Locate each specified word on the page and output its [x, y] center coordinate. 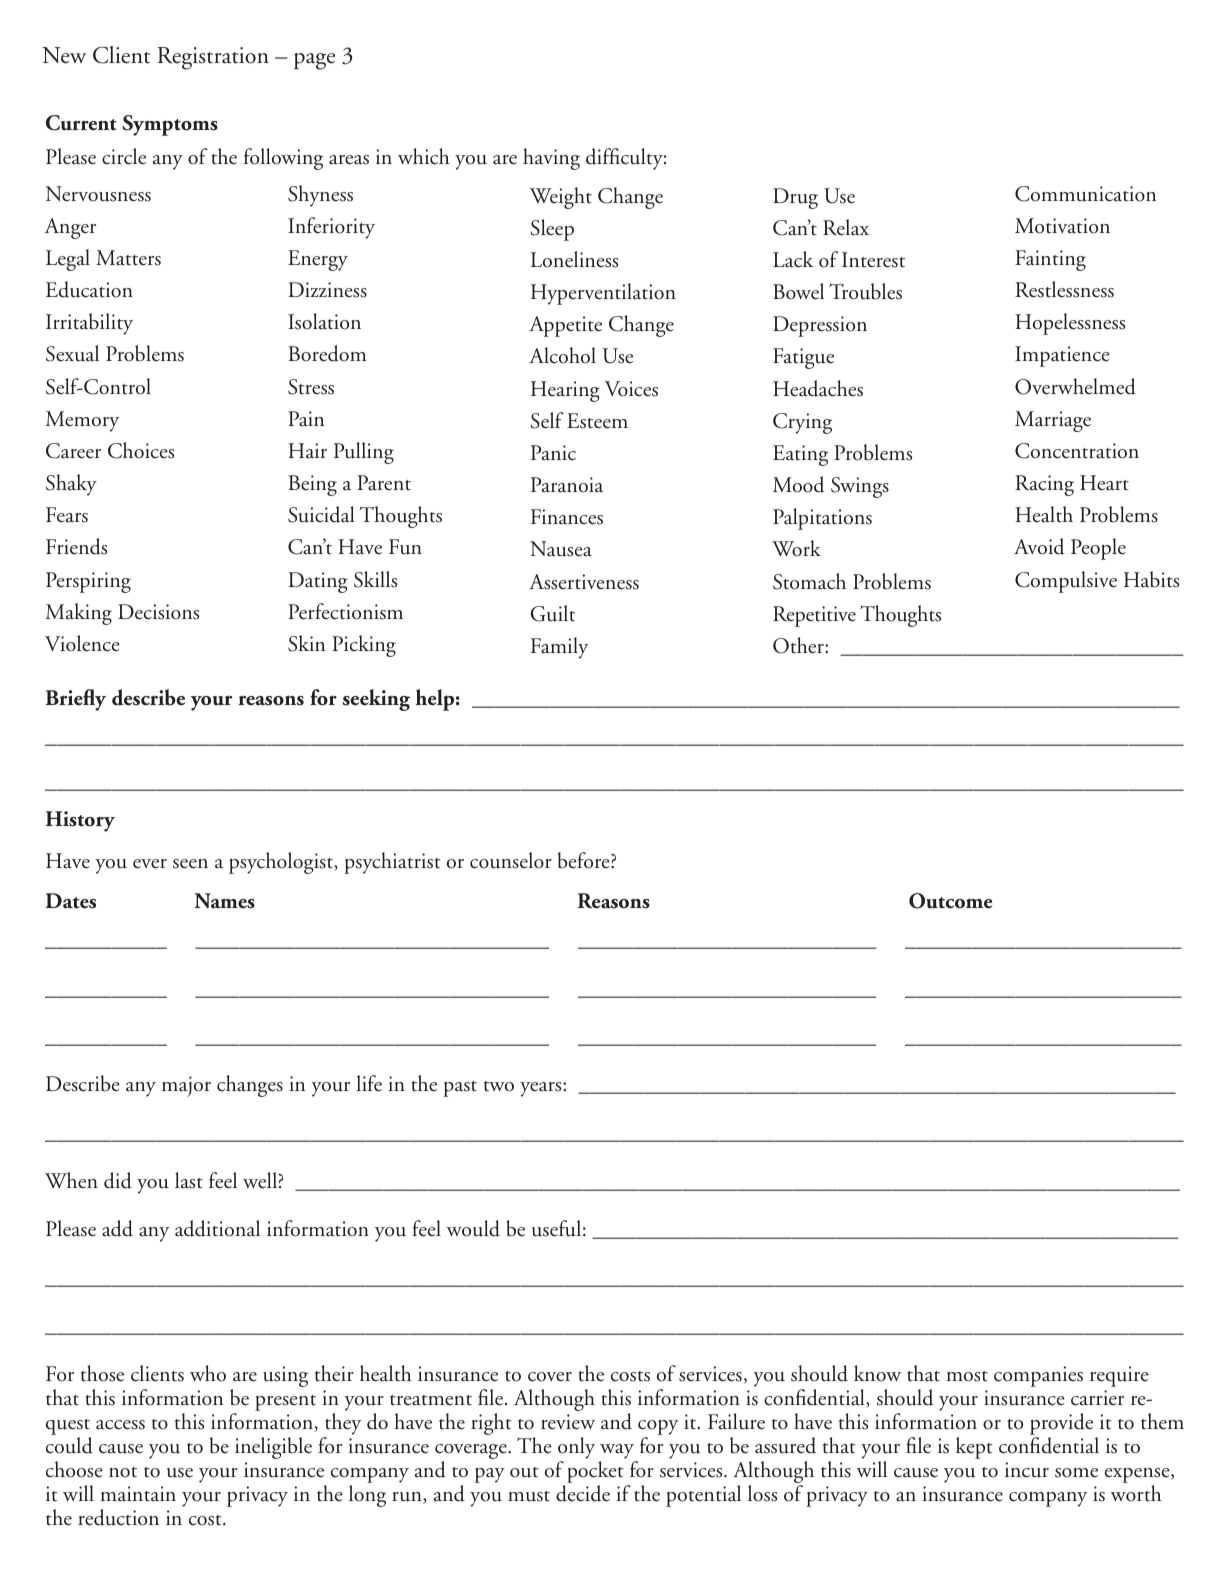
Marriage [1053, 421]
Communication [1085, 194]
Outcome [950, 901]
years [542, 1089]
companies [1038, 1376]
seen [190, 864]
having [551, 159]
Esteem [597, 421]
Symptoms [170, 125]
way [617, 1451]
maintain [138, 1494]
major [186, 1086]
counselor [511, 860]
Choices [141, 450]
